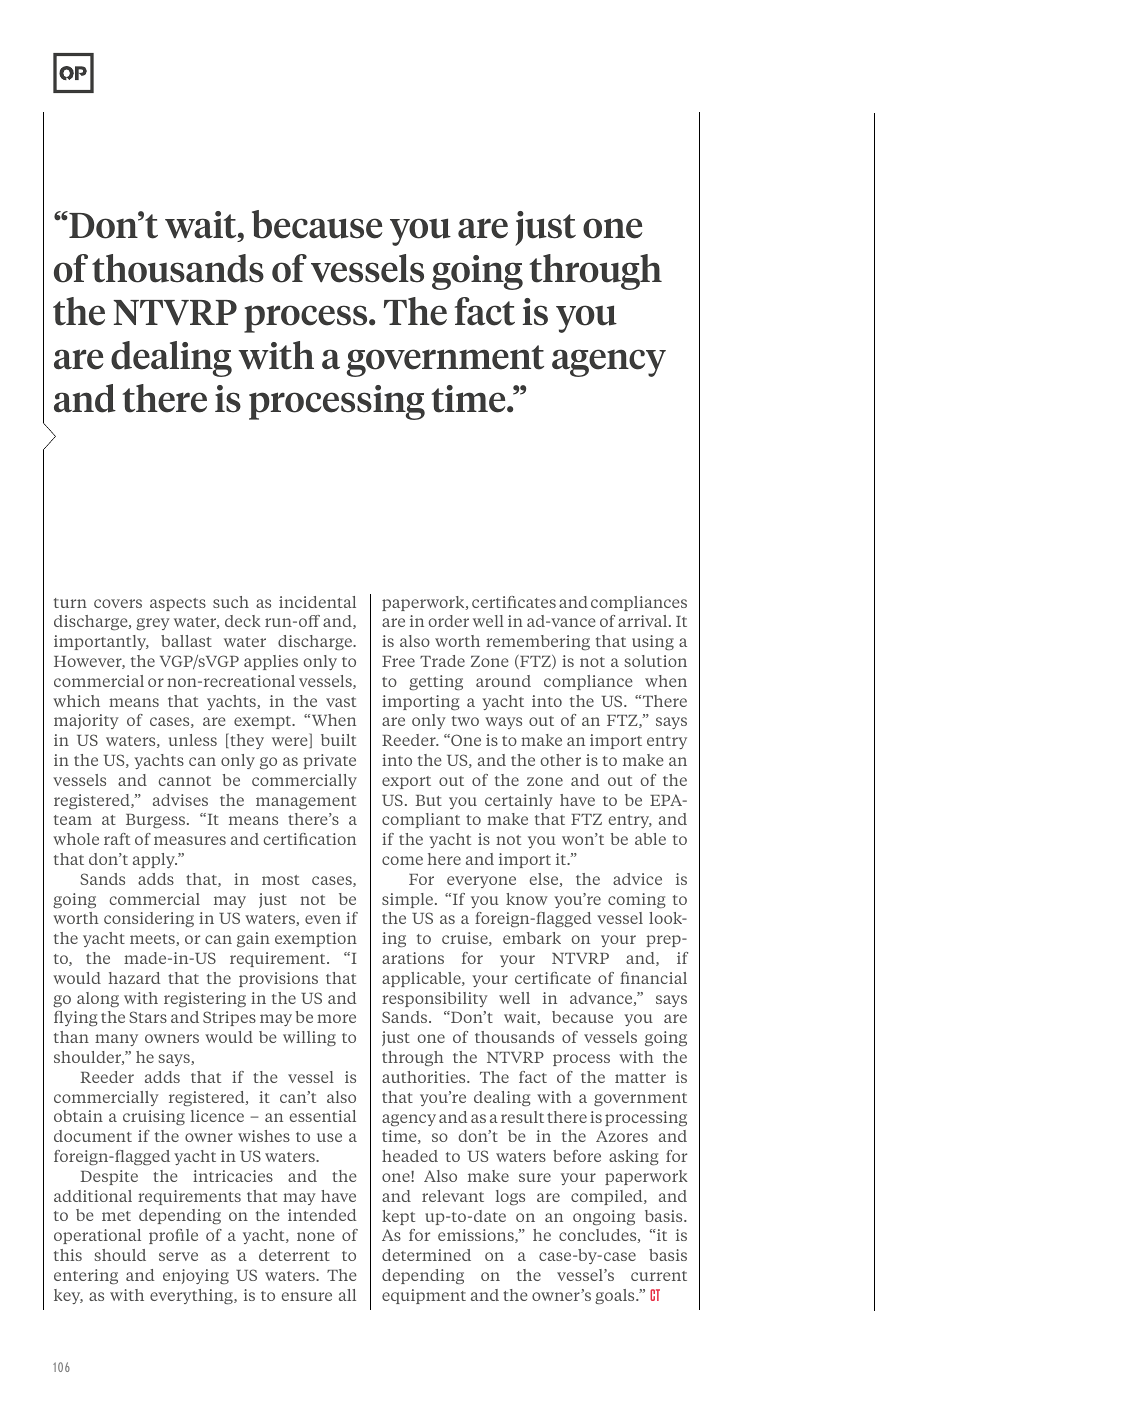  I want to click on unless, so click(193, 740).
